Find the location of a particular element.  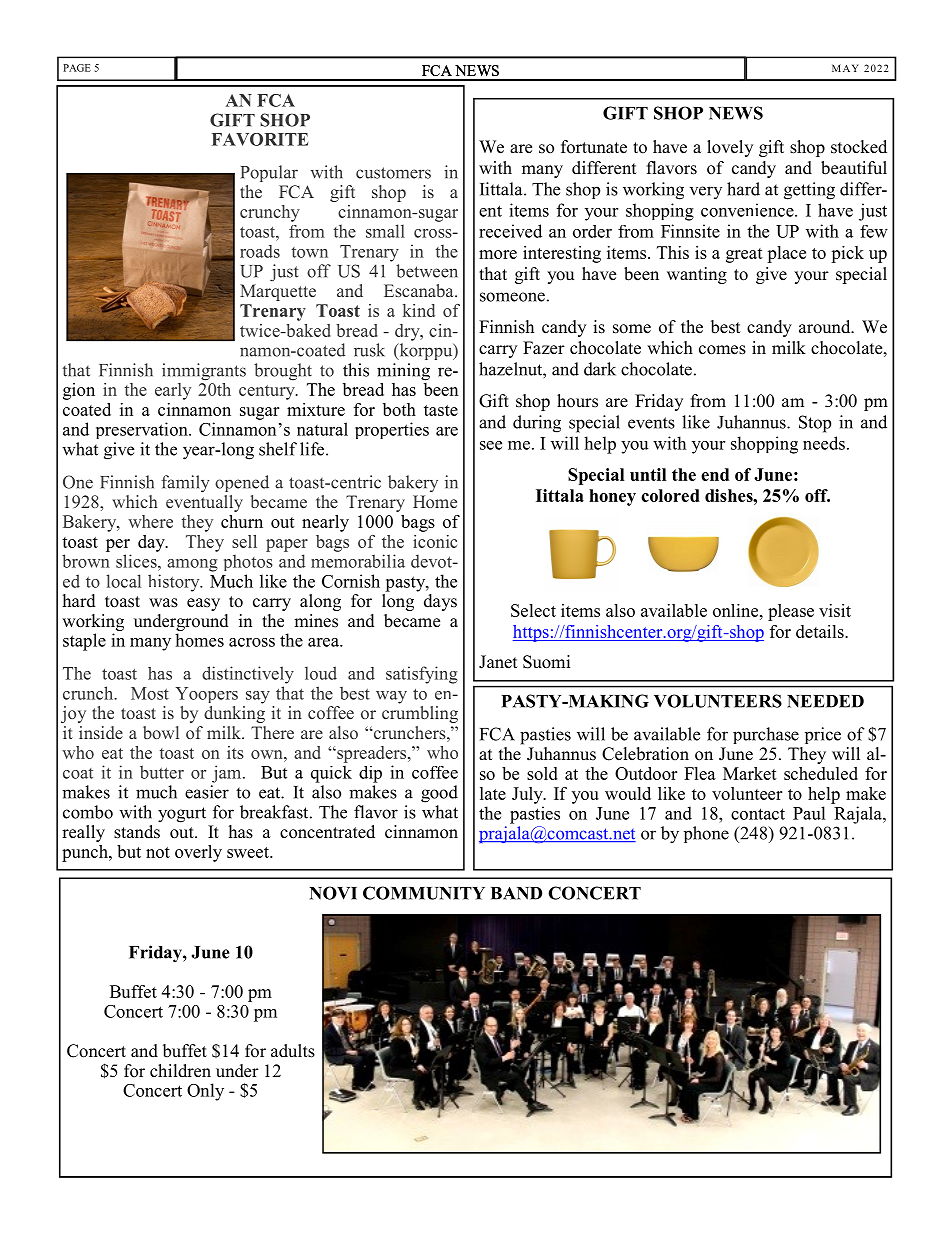

days is located at coordinates (440, 602).
